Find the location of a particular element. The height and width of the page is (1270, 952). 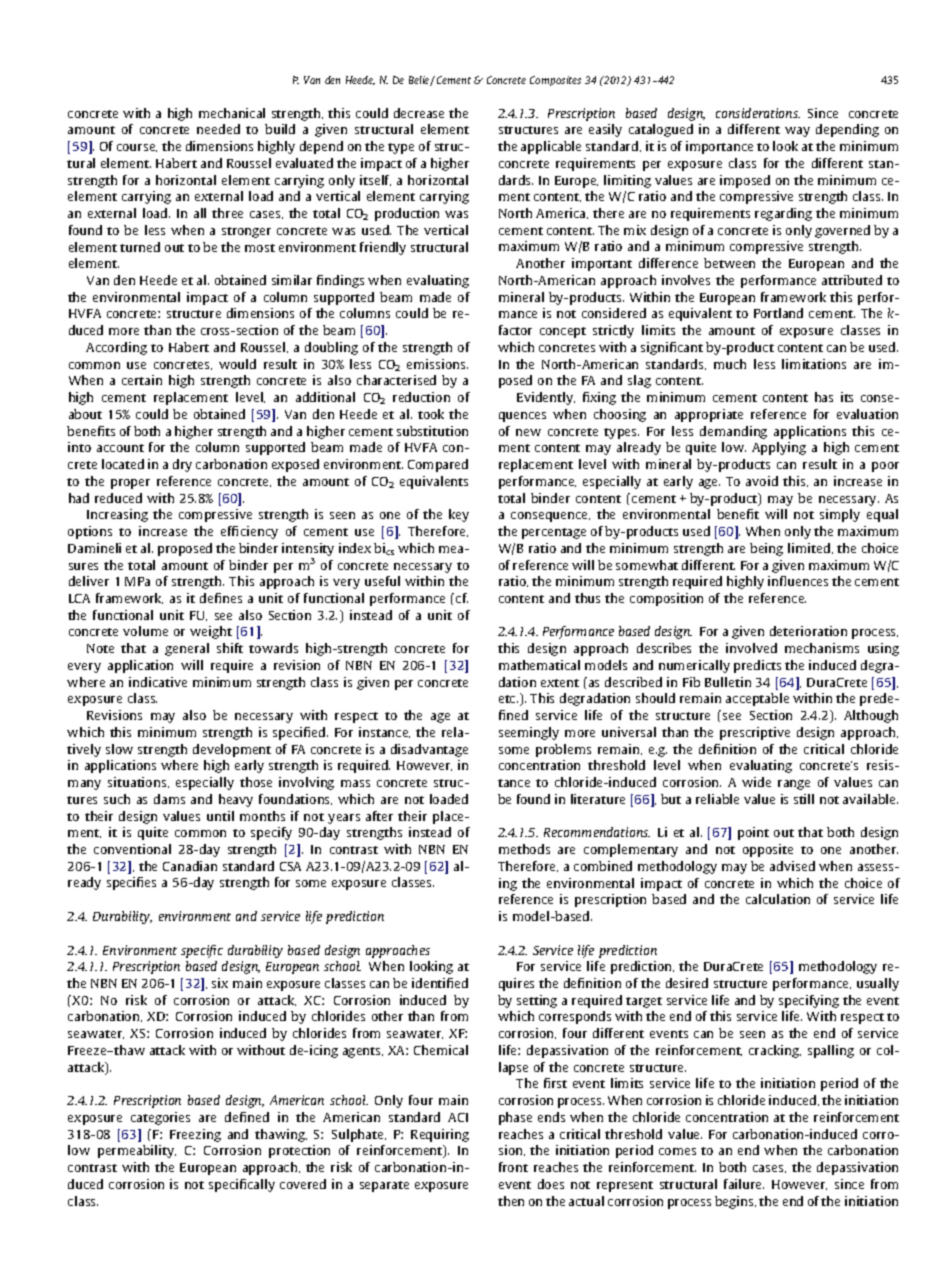

decrease is located at coordinates (419, 113).
